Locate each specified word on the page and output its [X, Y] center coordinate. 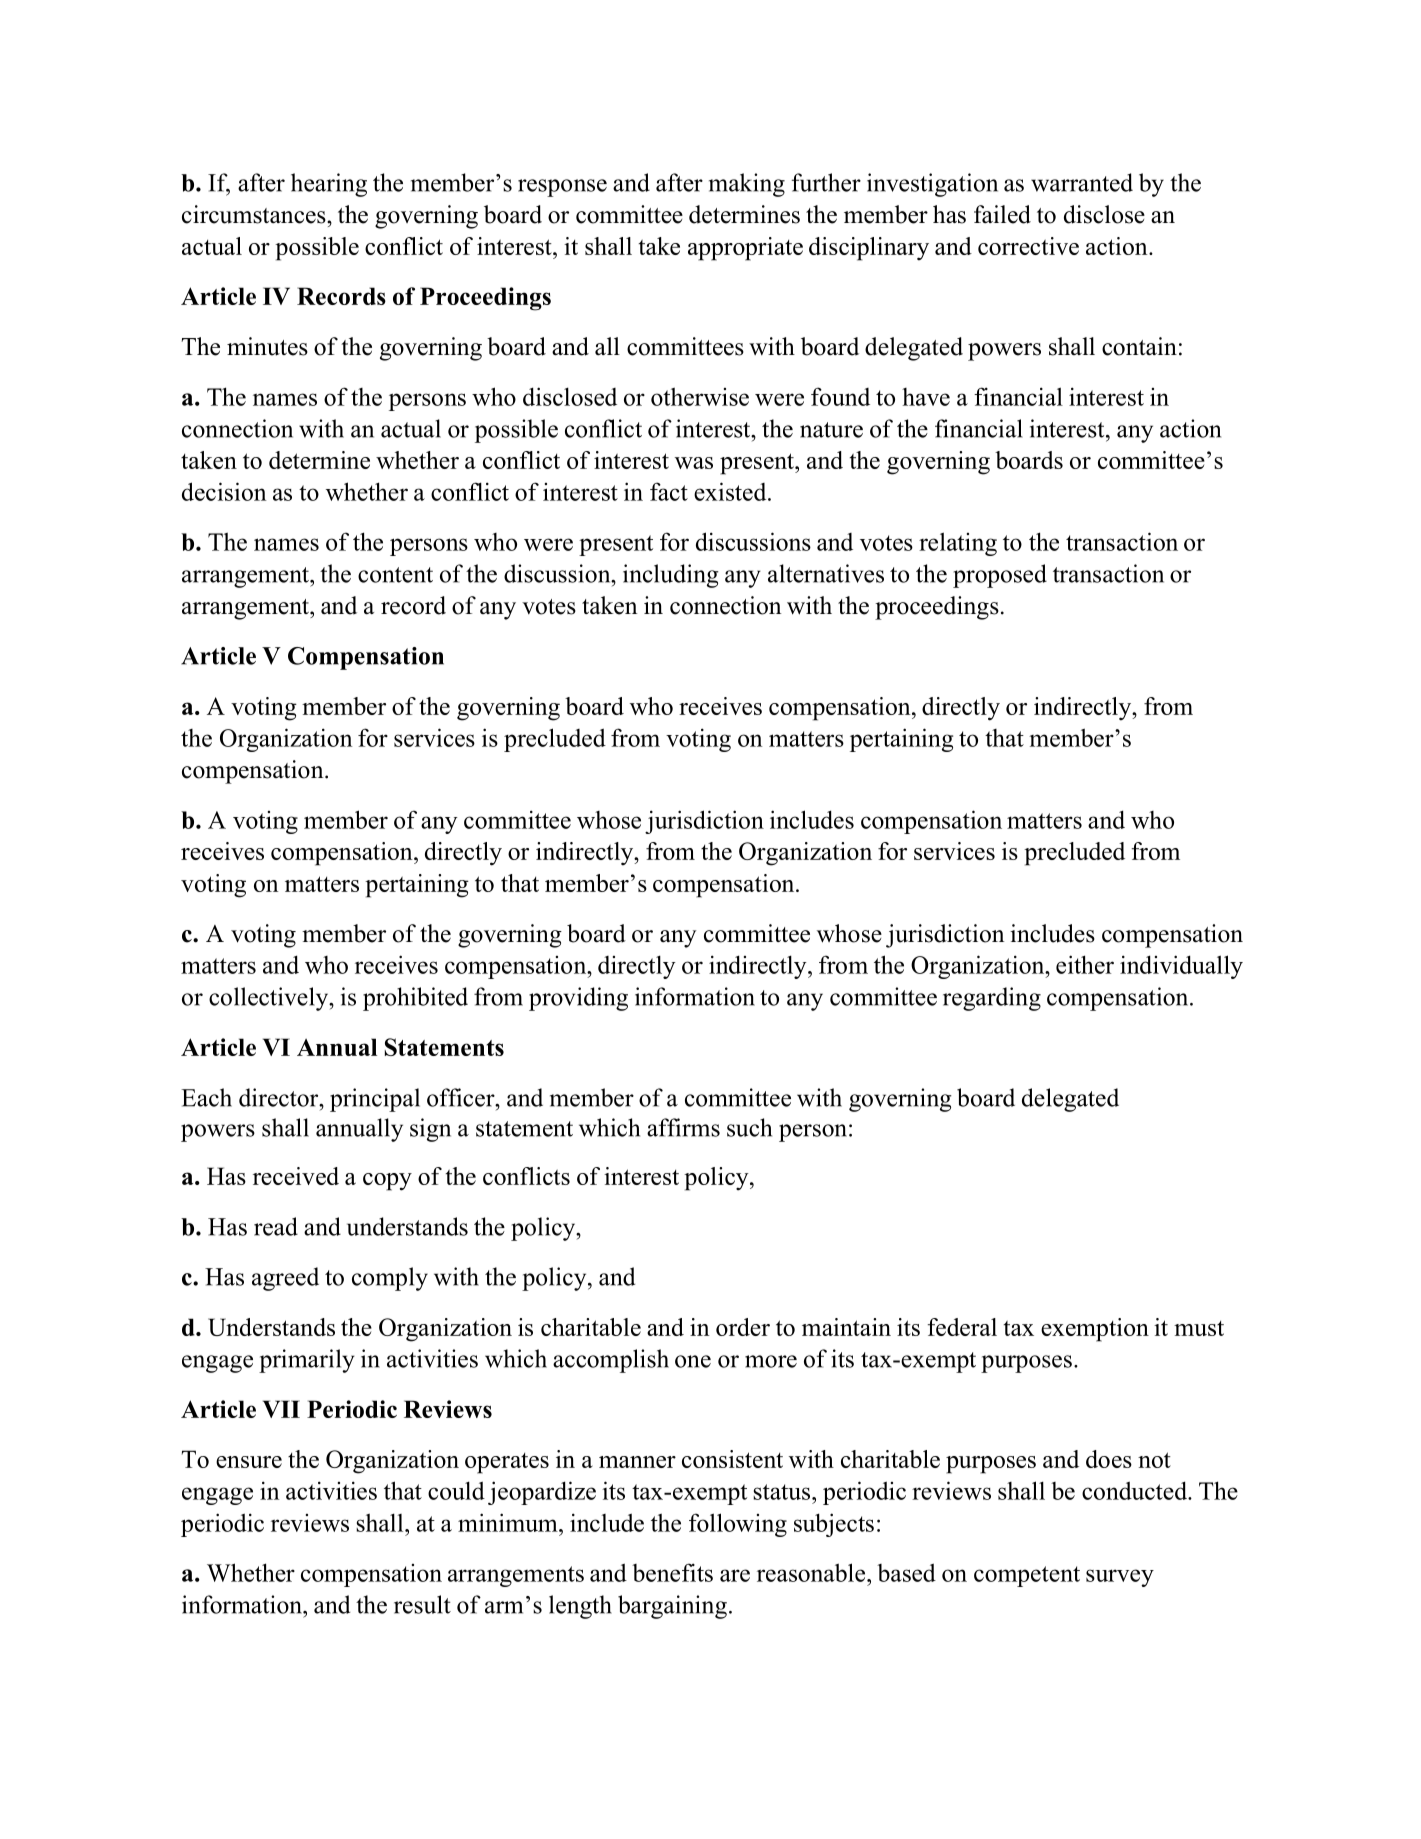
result [422, 1604]
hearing [329, 185]
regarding [992, 999]
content [395, 575]
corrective [1028, 246]
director [280, 1097]
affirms [683, 1127]
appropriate [745, 249]
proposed [1000, 576]
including [671, 576]
